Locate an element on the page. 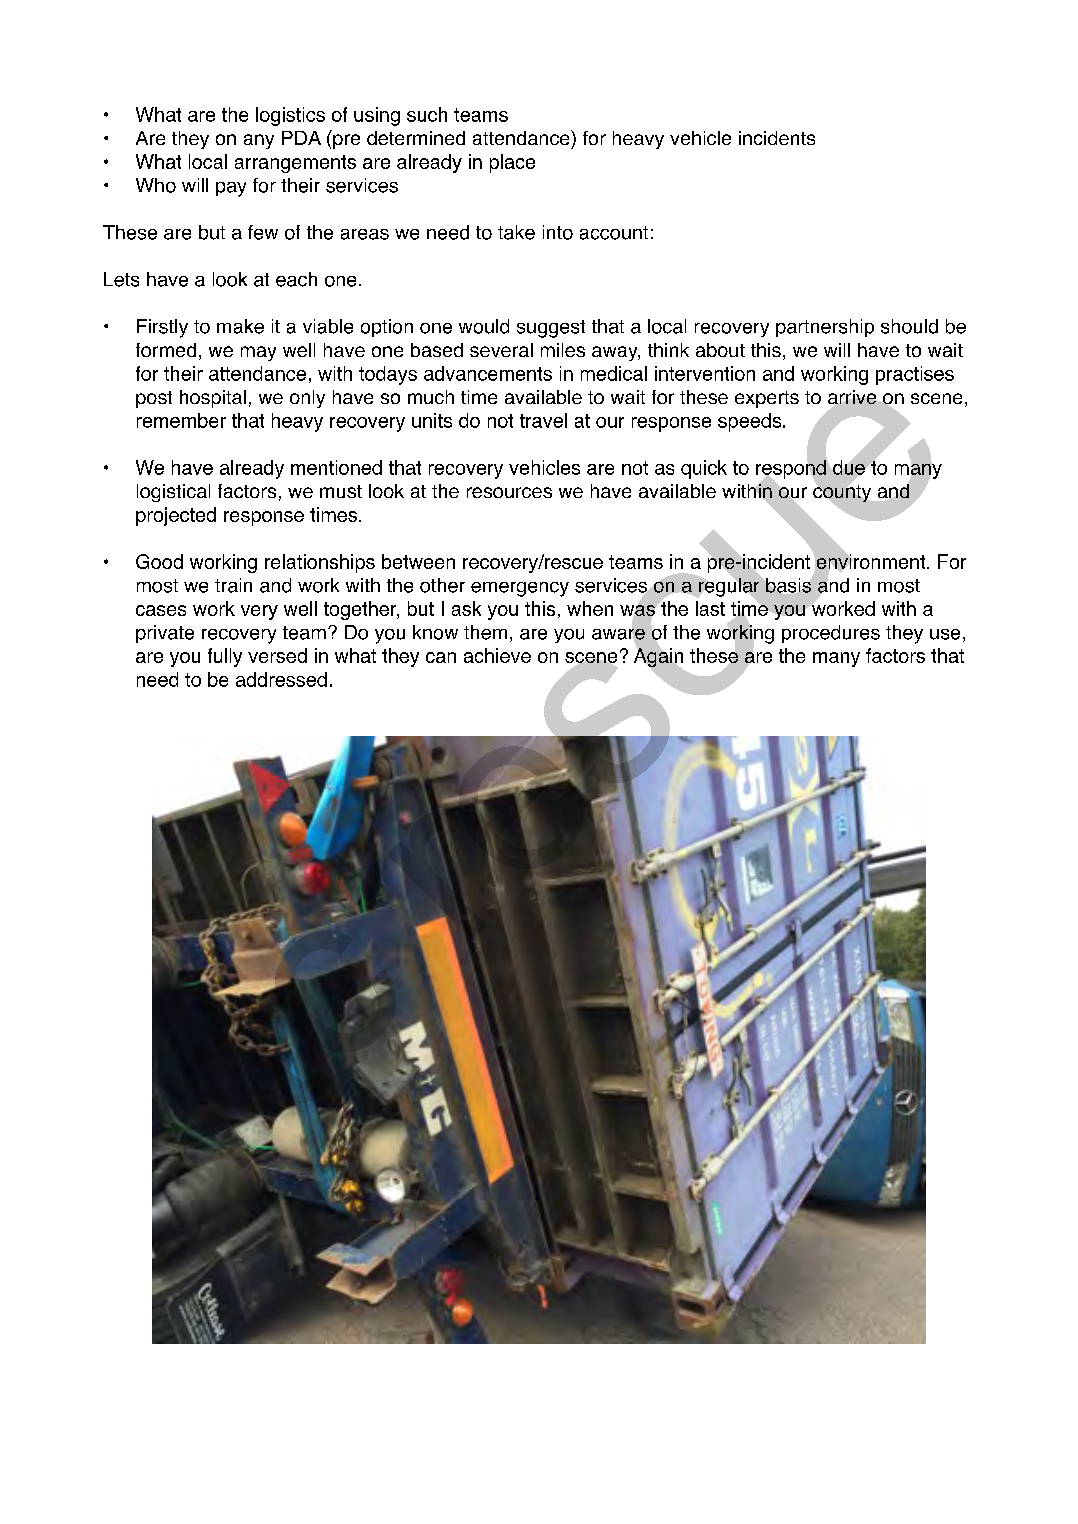 The height and width of the page is (1524, 1078). take is located at coordinates (516, 232).
